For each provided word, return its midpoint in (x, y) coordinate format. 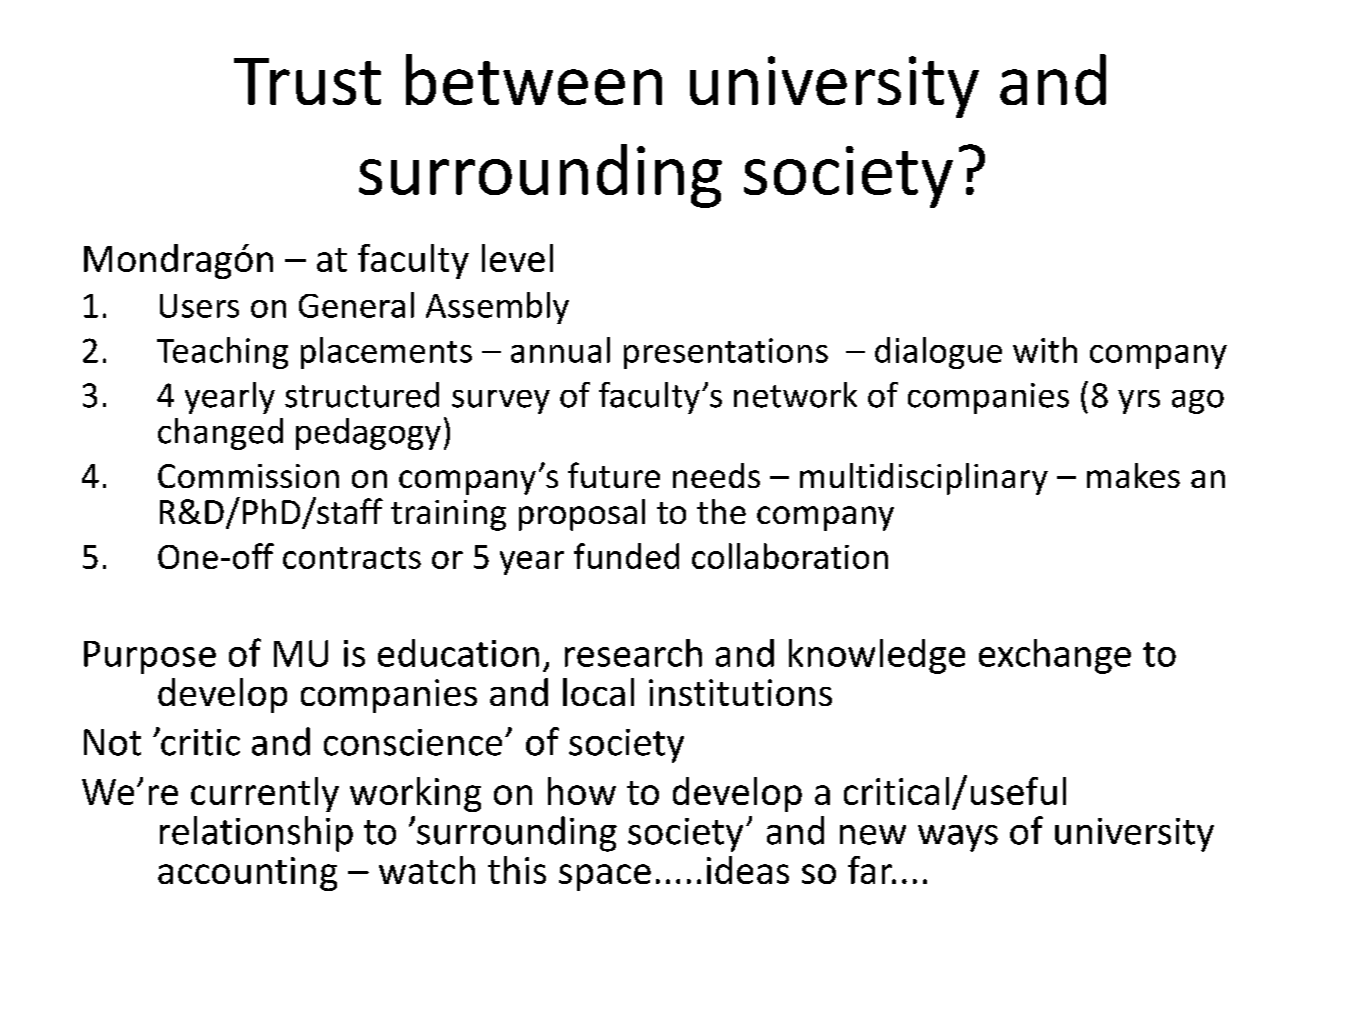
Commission (248, 476)
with (1045, 350)
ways (958, 838)
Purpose (150, 657)
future (614, 475)
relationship (256, 834)
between (534, 79)
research (633, 653)
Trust (307, 81)
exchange (1055, 656)
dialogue (938, 353)
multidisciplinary (924, 479)
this (517, 870)
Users (199, 306)
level (517, 258)
